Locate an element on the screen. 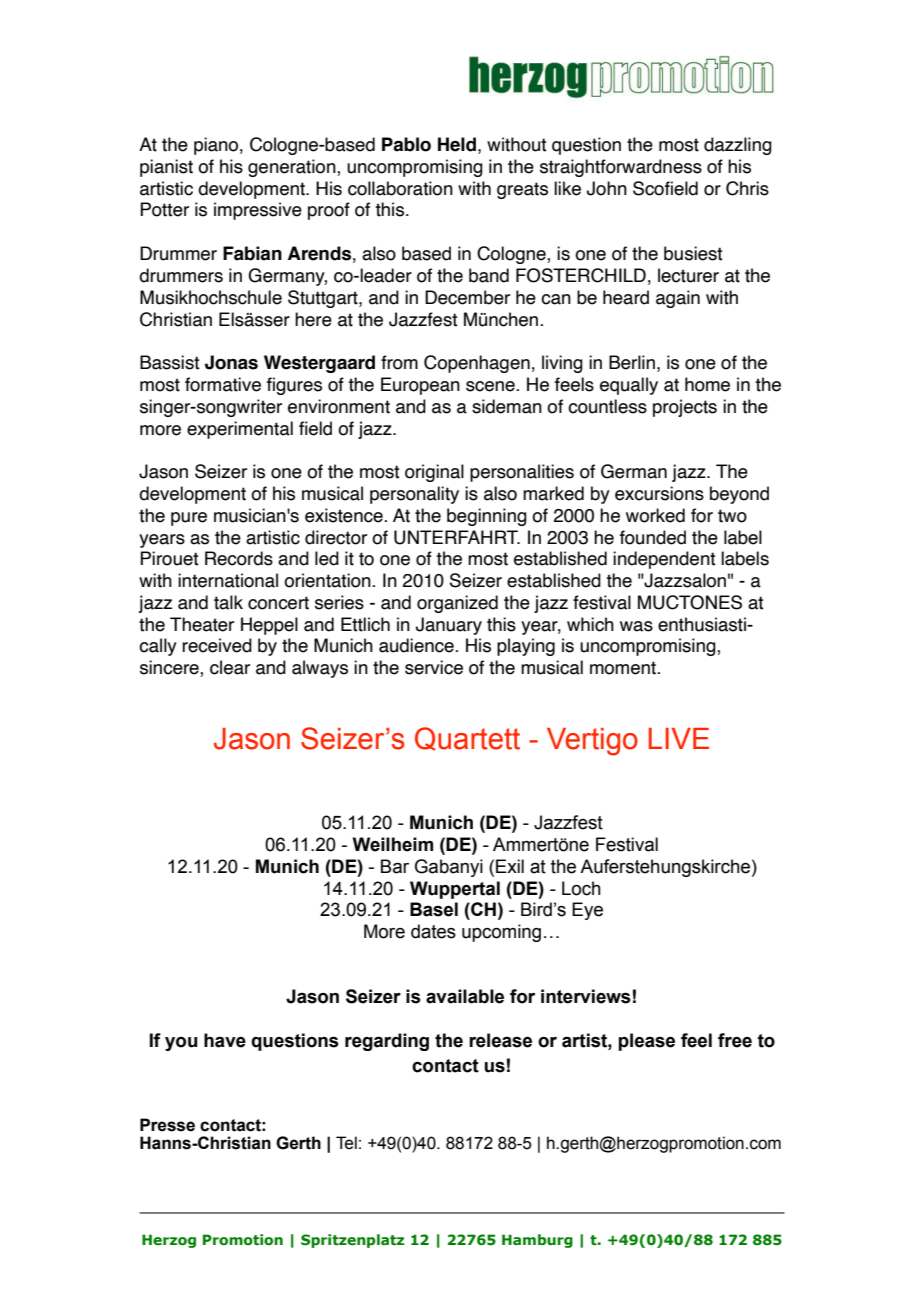 This screenshot has height=1308, width=924. collaboration is located at coordinates (400, 188).
